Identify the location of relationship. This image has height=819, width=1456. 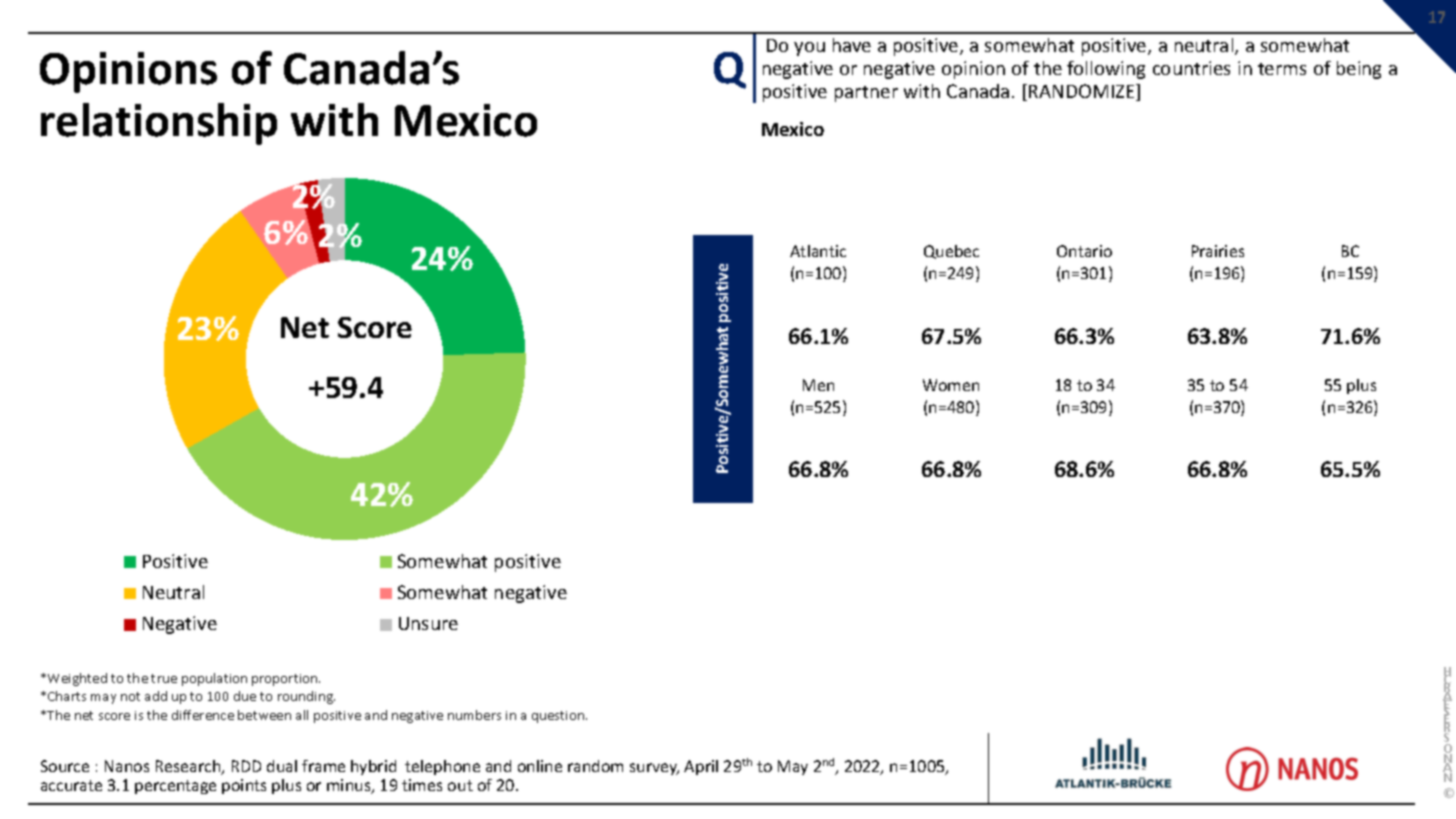
(159, 124).
